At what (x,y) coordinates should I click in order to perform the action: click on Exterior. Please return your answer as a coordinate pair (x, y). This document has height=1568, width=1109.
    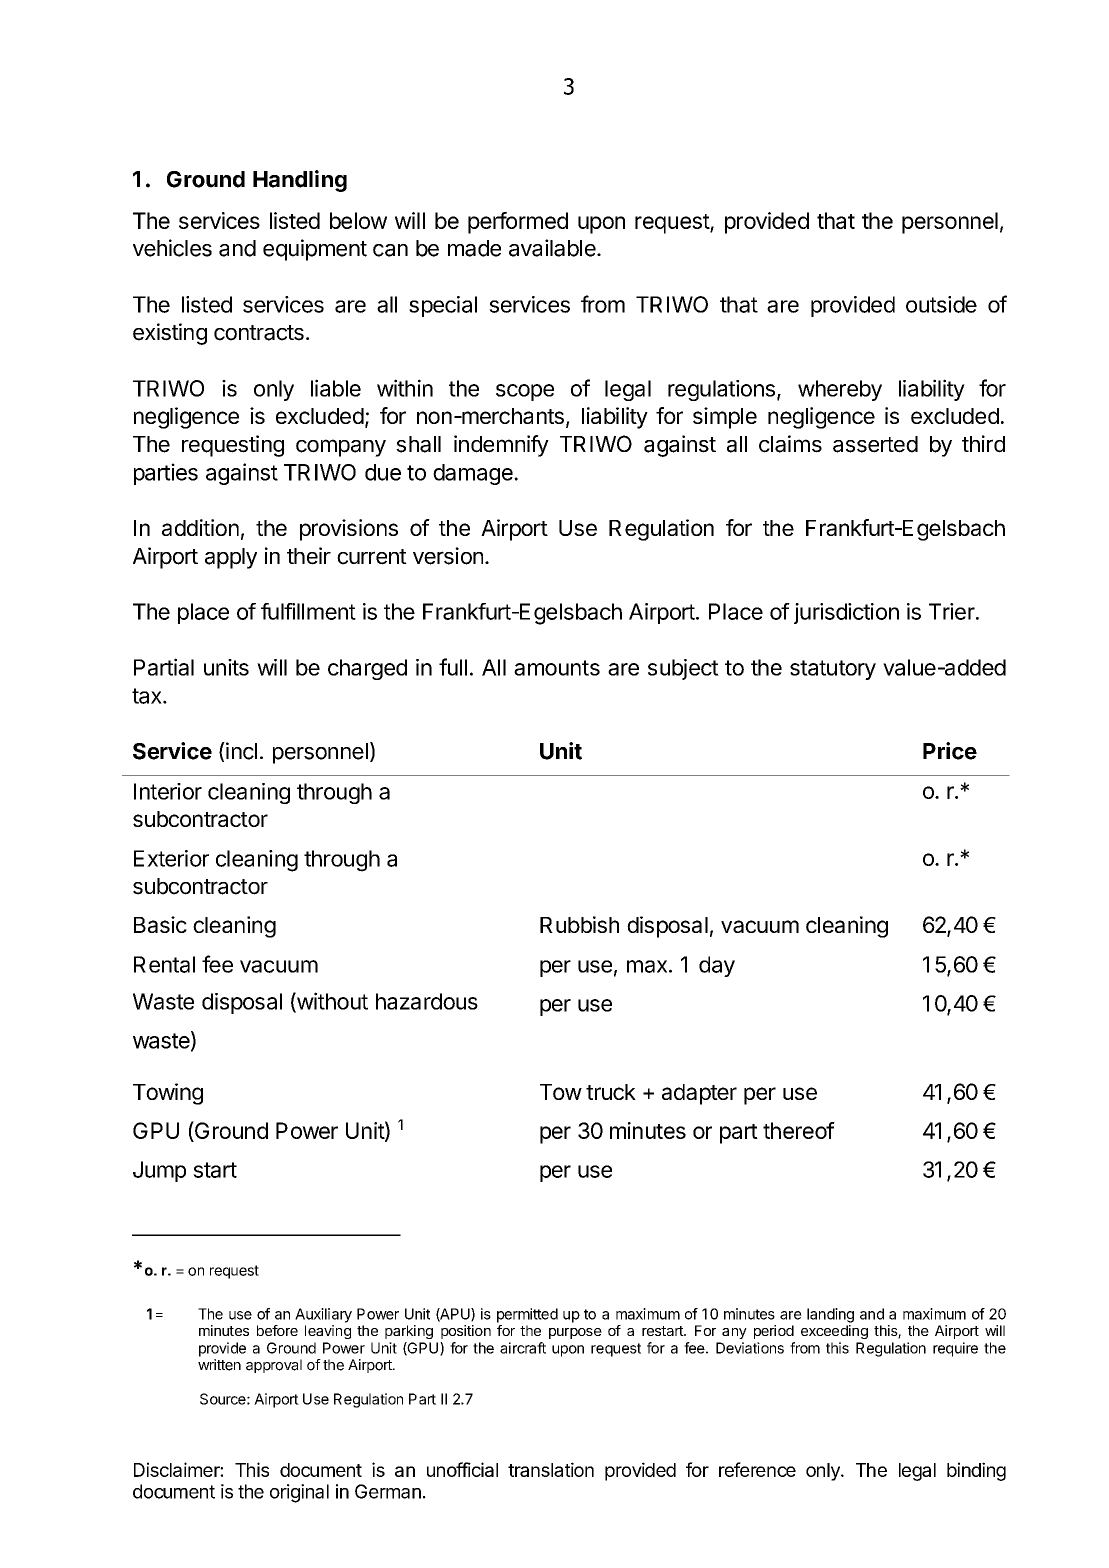
    Looking at the image, I should click on (171, 858).
